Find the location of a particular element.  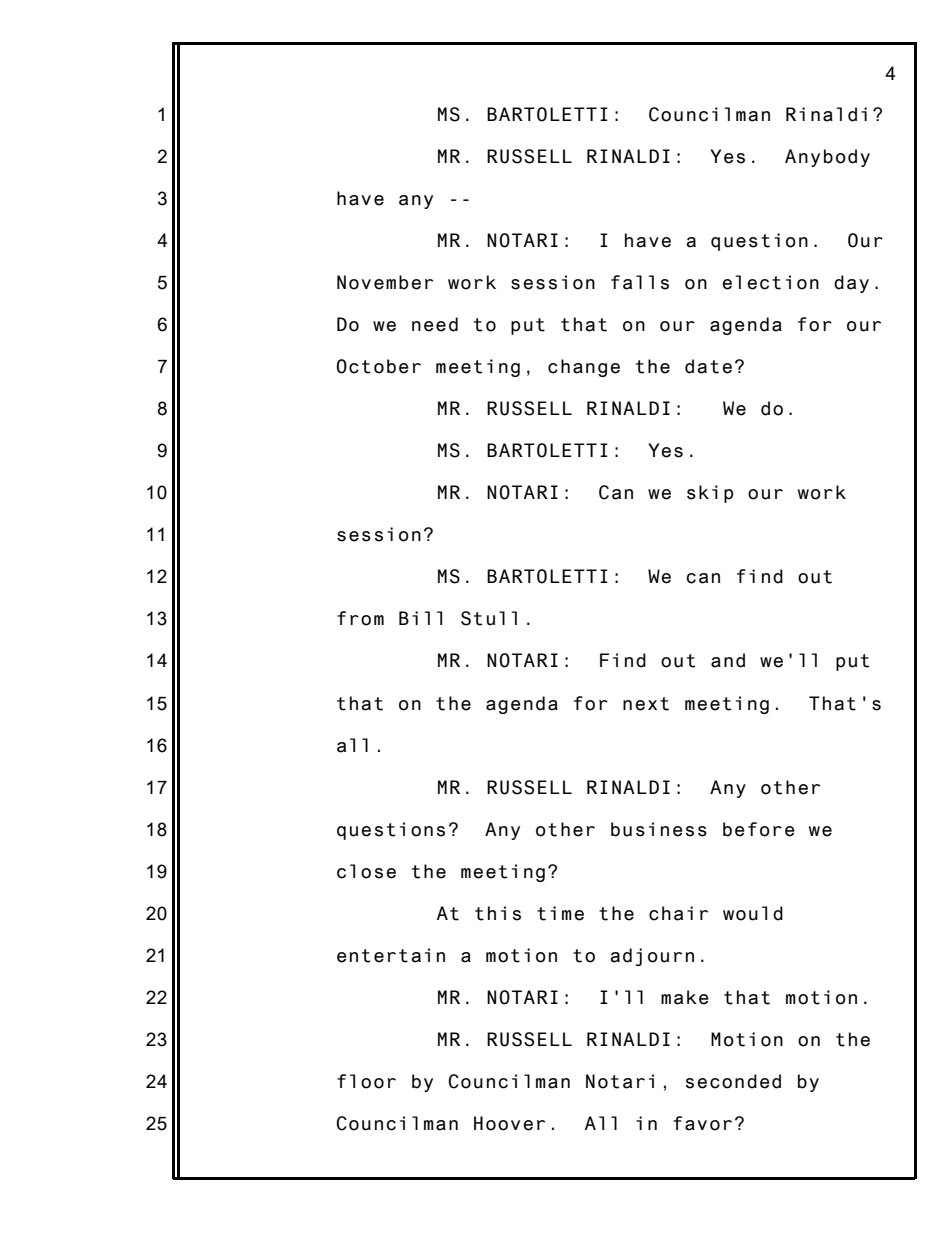

close is located at coordinates (366, 871).
